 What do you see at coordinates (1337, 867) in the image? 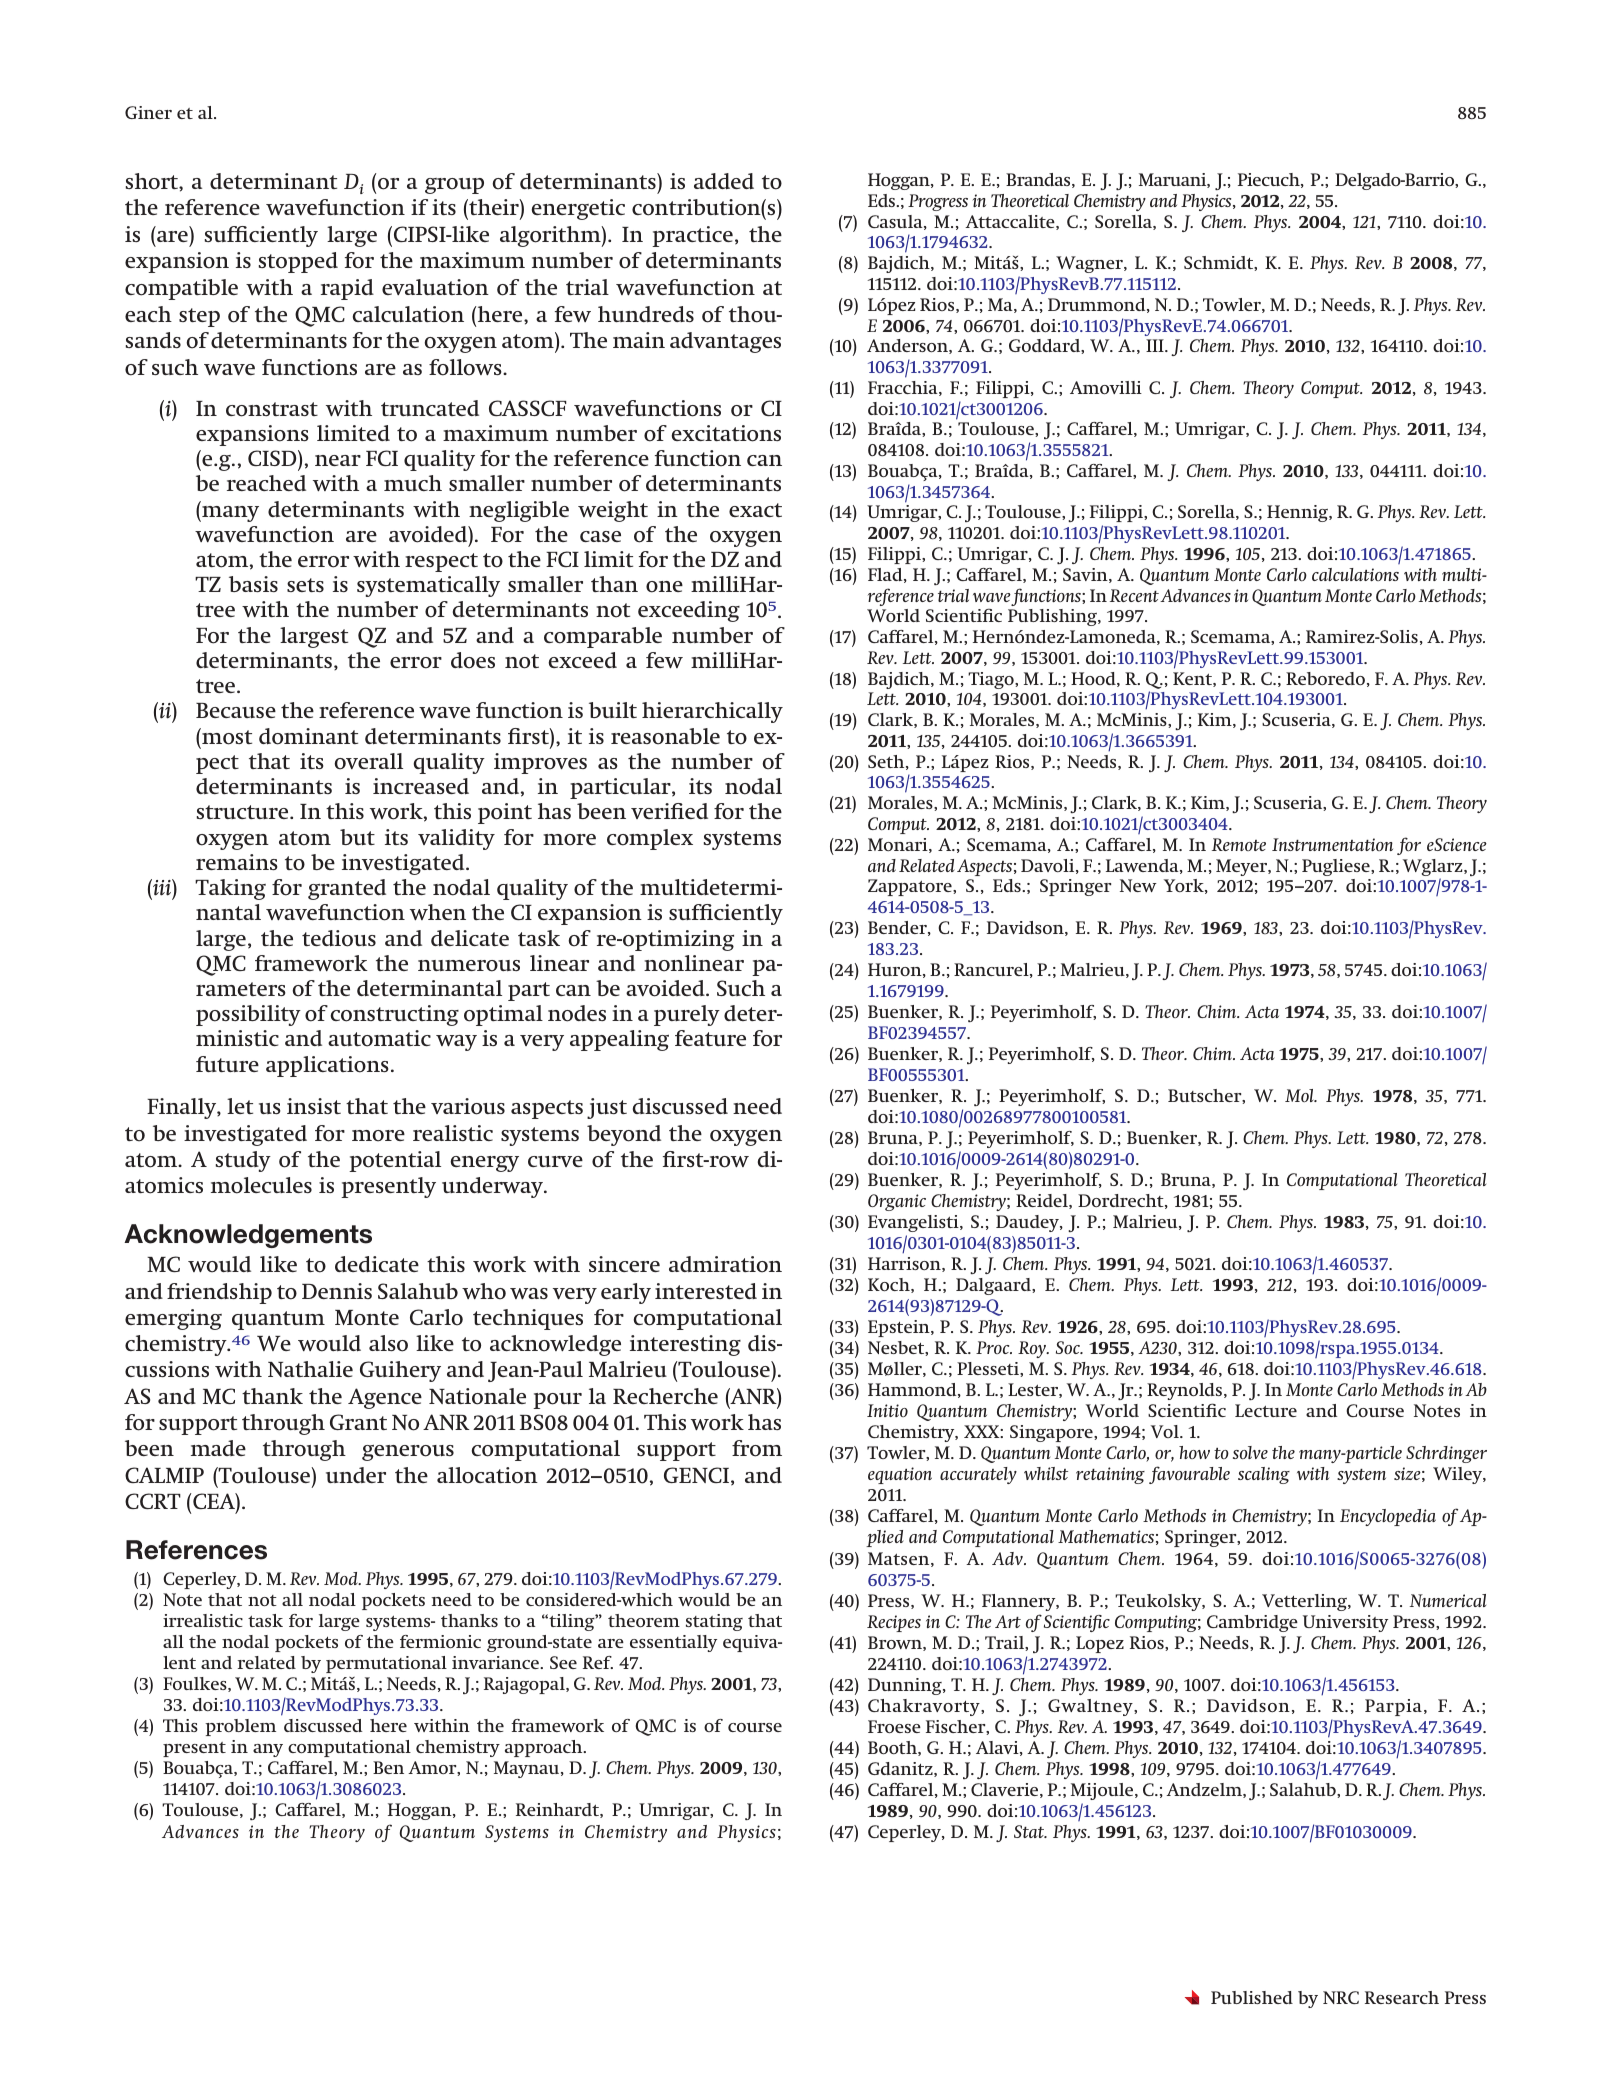
I see `Pugliese` at bounding box center [1337, 867].
